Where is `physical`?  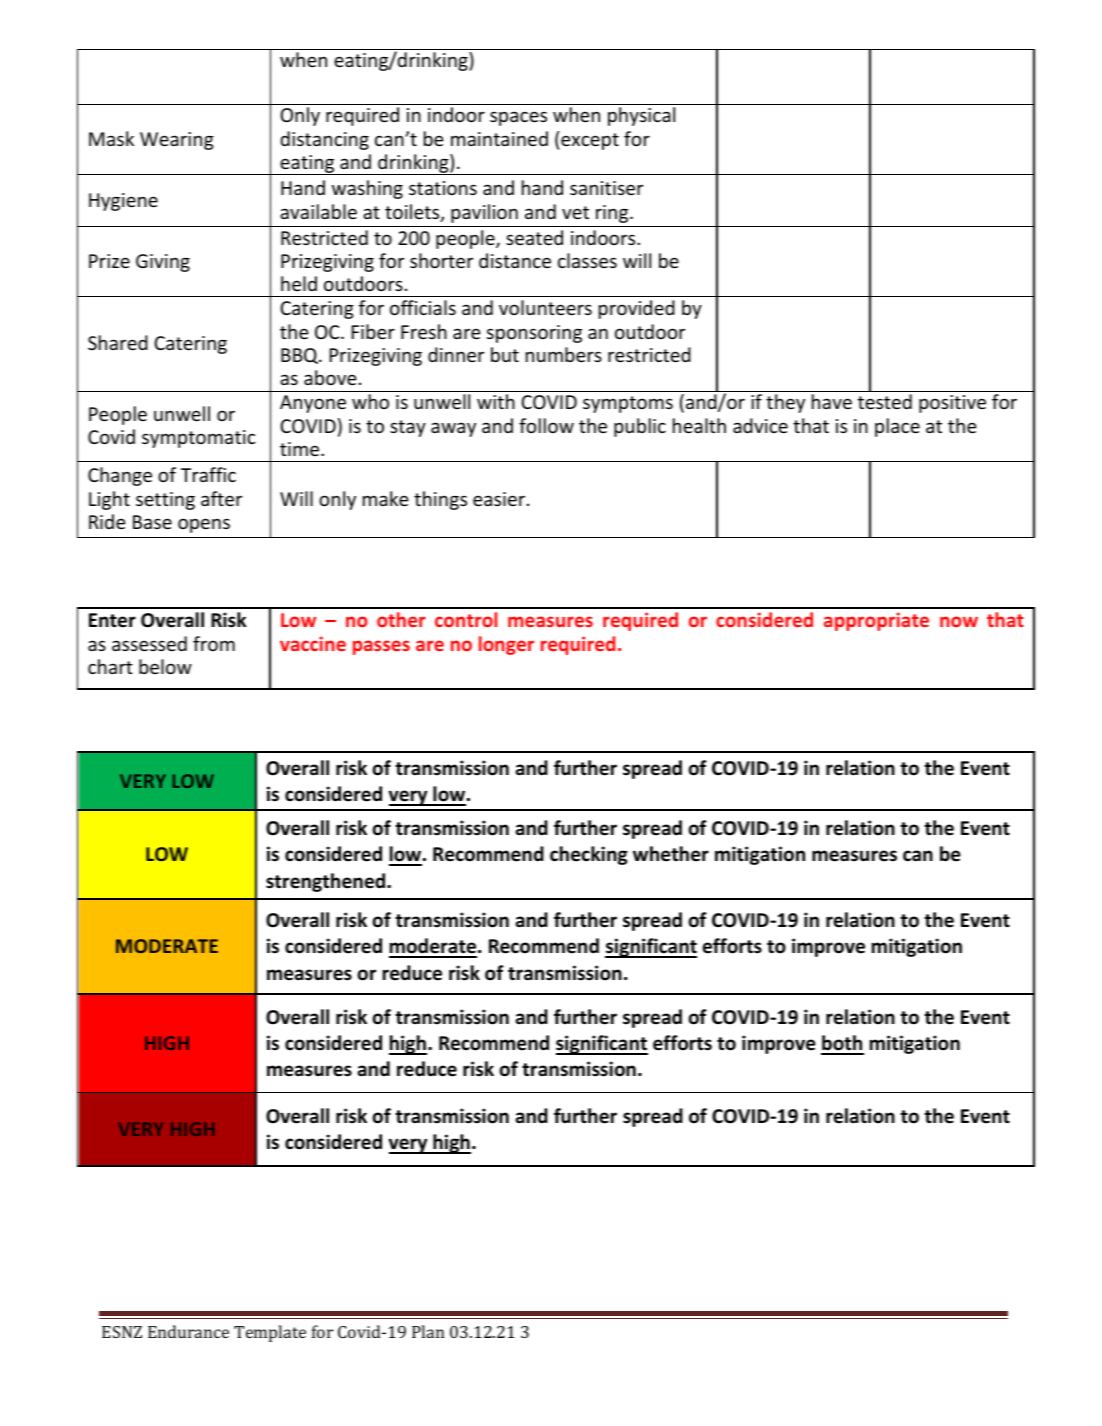
physical is located at coordinates (641, 116).
